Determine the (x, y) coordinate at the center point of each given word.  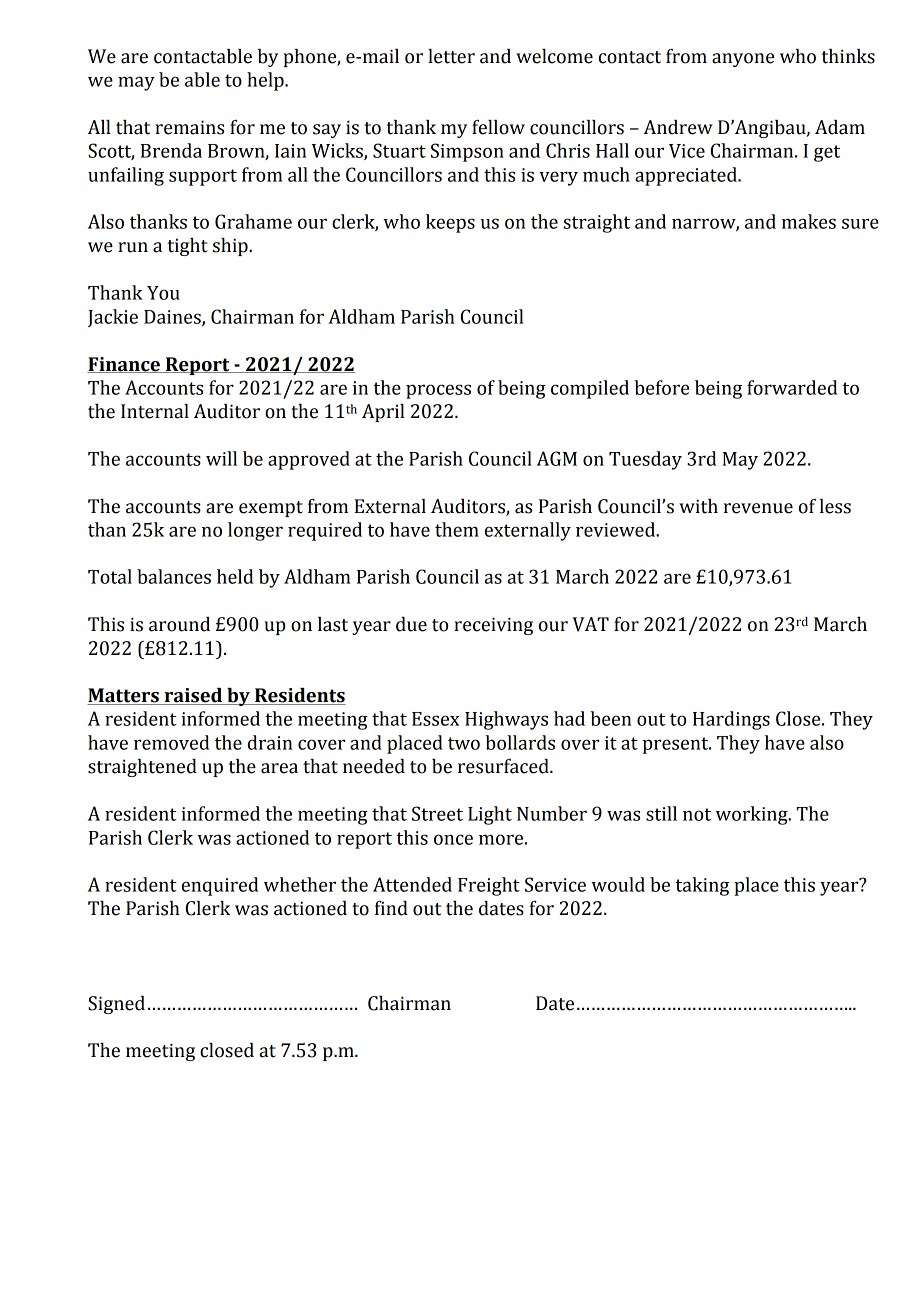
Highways (506, 720)
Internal (155, 411)
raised (193, 696)
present (677, 745)
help (266, 81)
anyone (743, 60)
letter (451, 56)
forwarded (792, 387)
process (438, 391)
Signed (116, 1005)
